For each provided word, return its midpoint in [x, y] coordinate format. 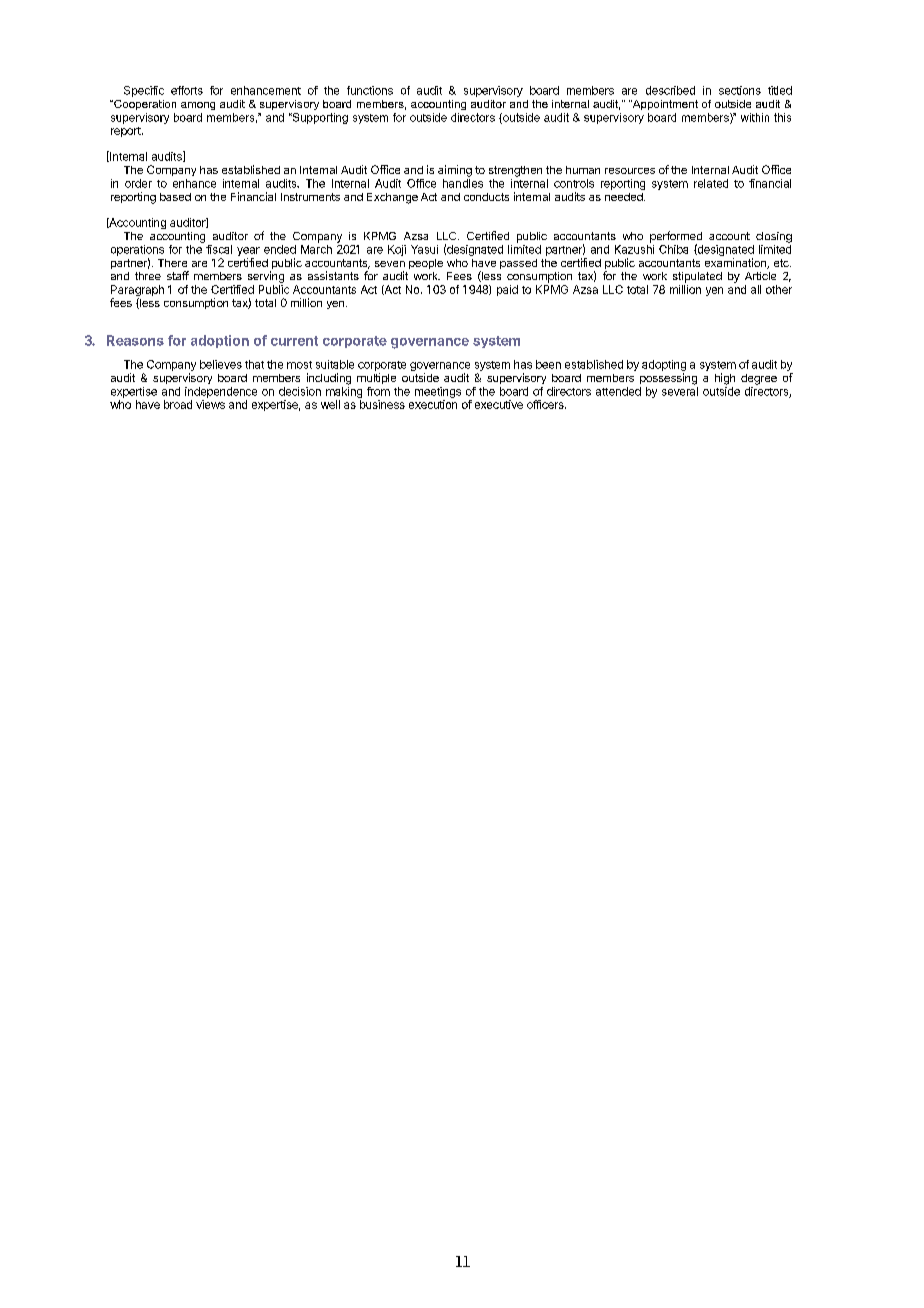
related [711, 183]
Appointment [664, 105]
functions [370, 90]
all [756, 289]
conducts [486, 197]
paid [507, 290]
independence [221, 392]
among [198, 106]
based [175, 197]
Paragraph [137, 292]
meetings [438, 392]
